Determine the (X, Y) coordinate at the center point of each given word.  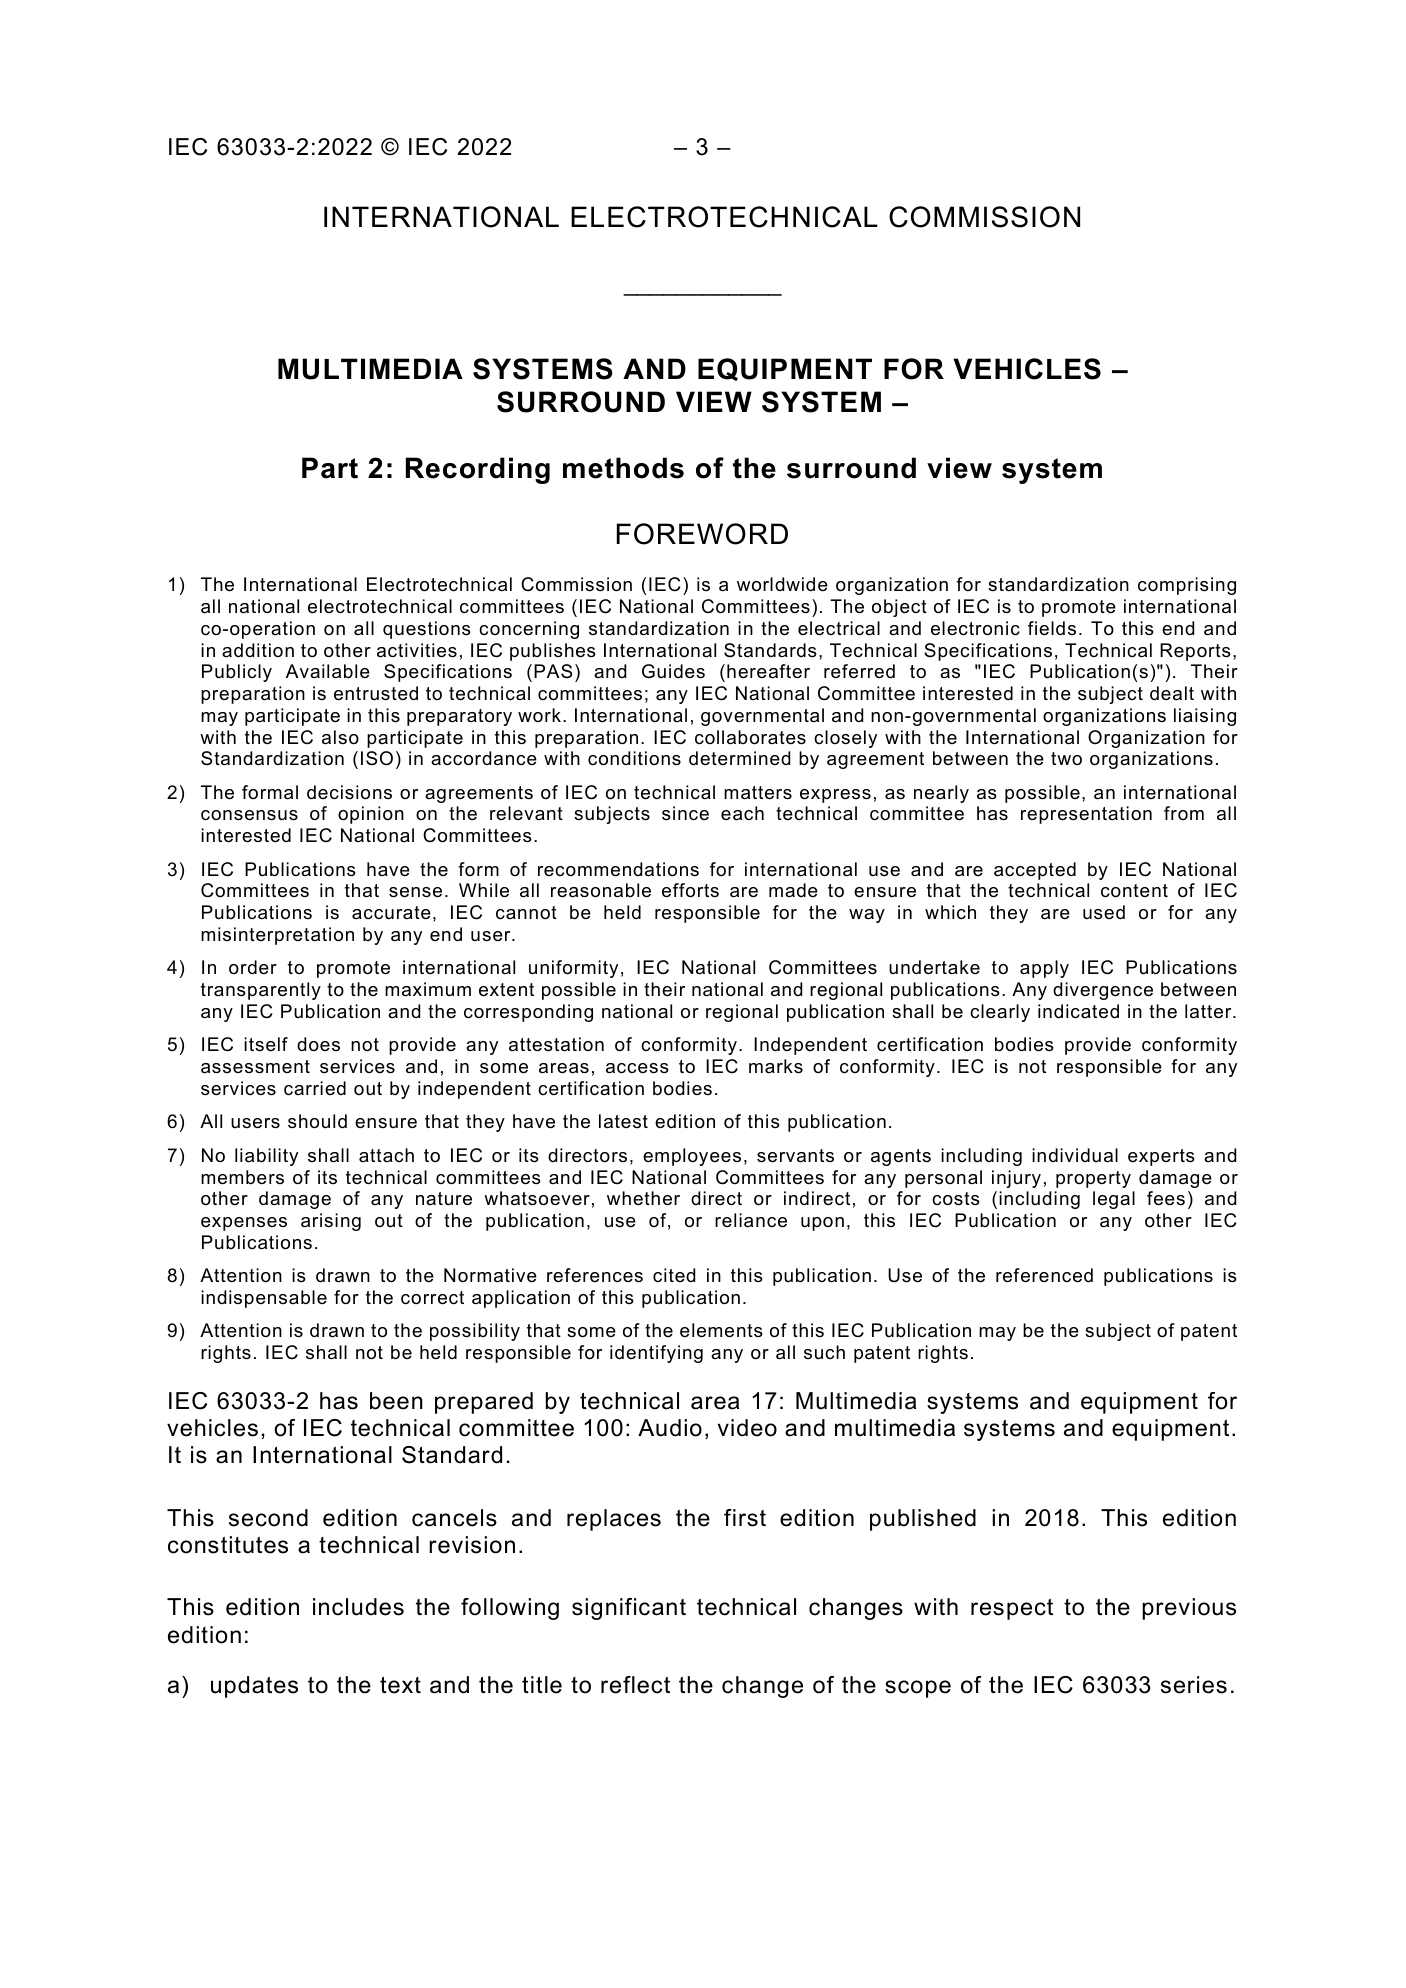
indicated (1078, 1011)
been (396, 1401)
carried (315, 1088)
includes (358, 1607)
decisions (349, 792)
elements (721, 1330)
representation (1086, 815)
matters (758, 793)
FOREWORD (702, 534)
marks (776, 1066)
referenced (1044, 1275)
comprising (1187, 586)
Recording (478, 470)
